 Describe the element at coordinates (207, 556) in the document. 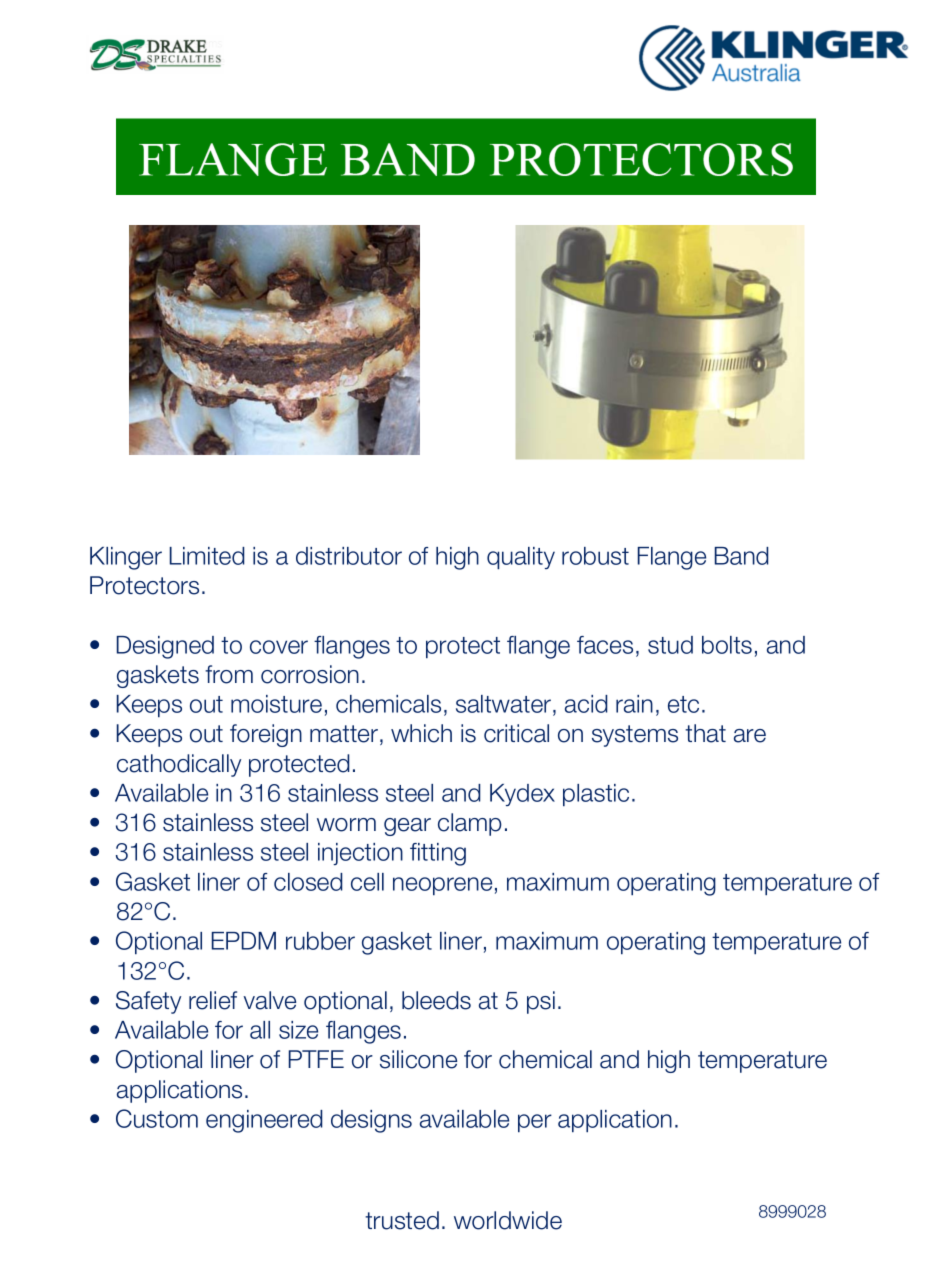

I see `Limited` at that location.
